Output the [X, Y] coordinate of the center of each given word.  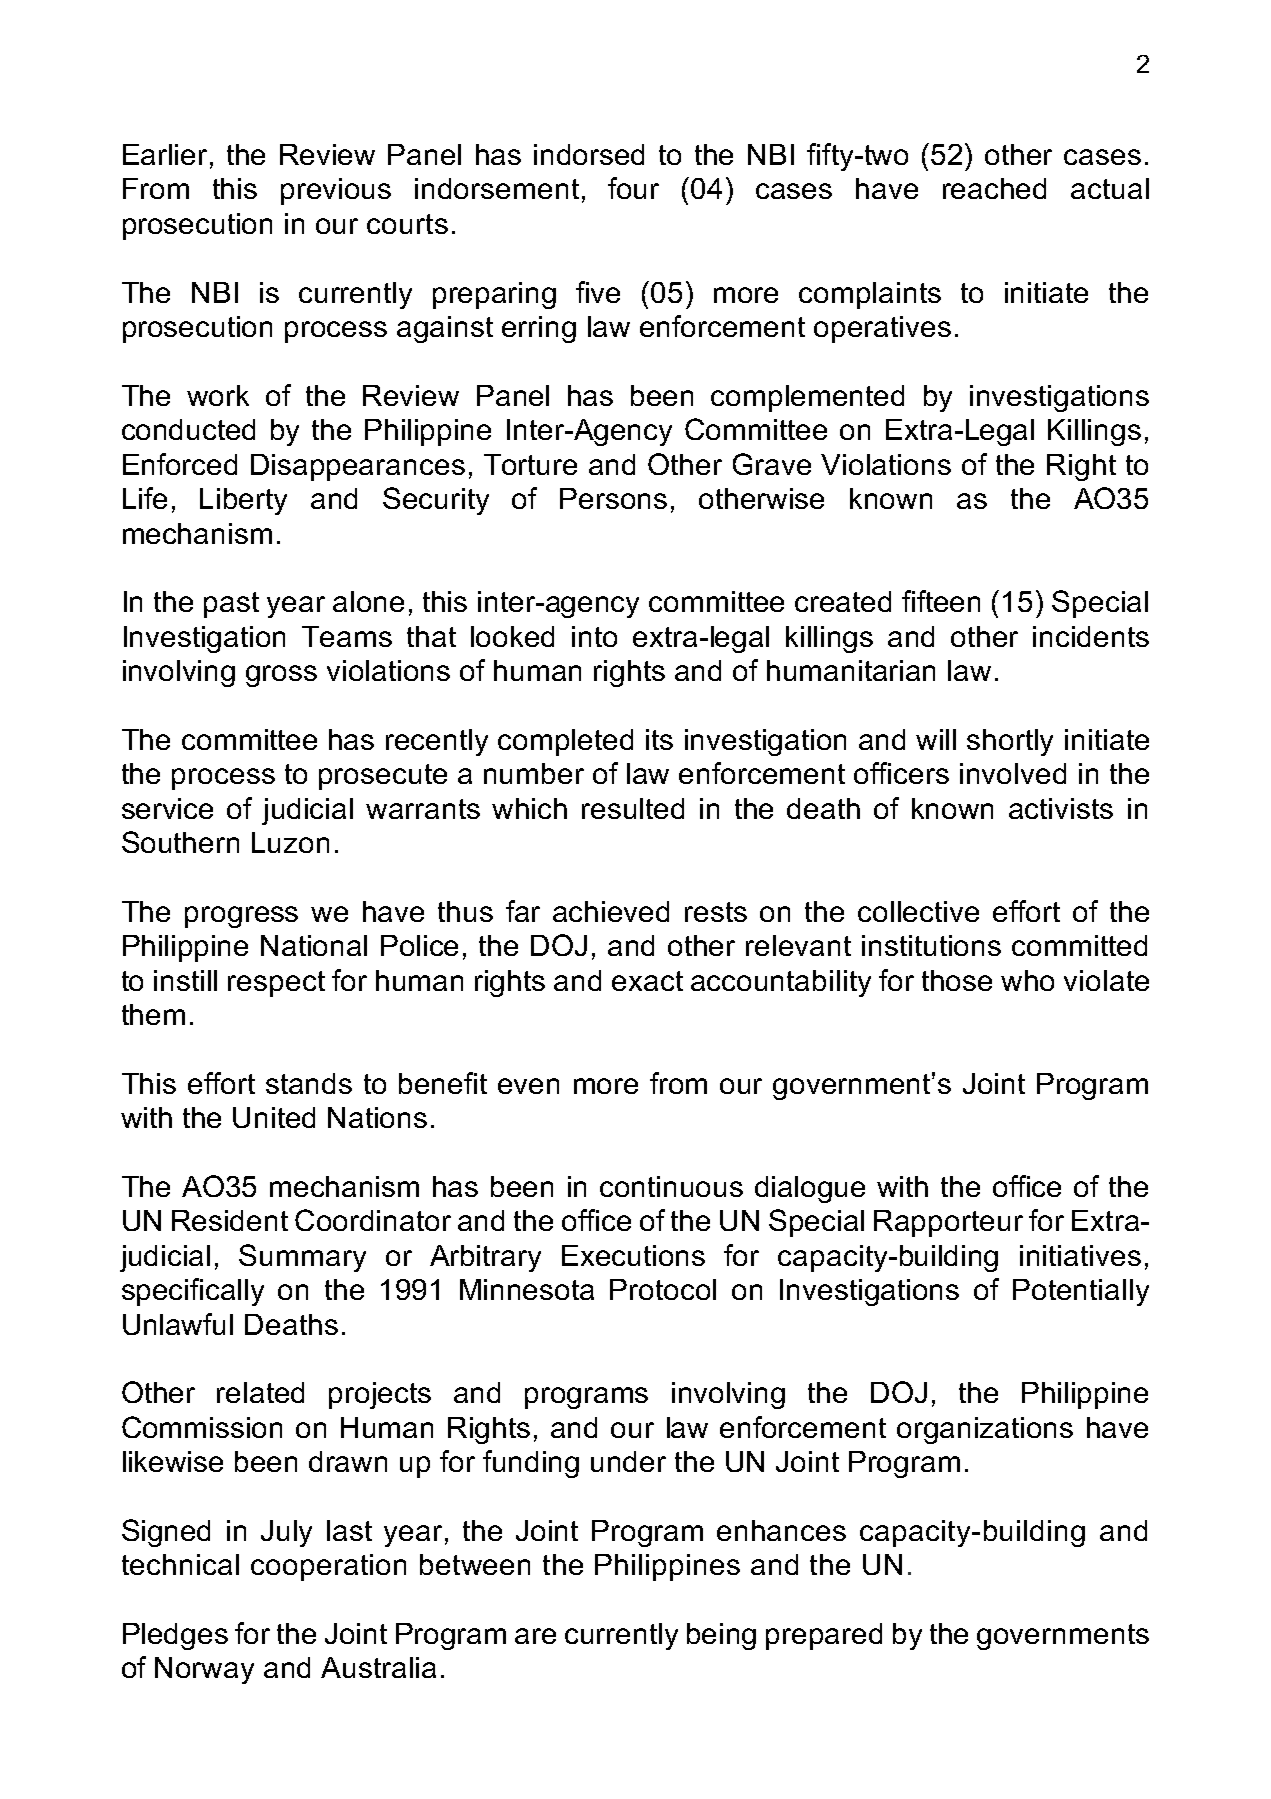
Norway [204, 1670]
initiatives [1080, 1255]
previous [336, 191]
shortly [1010, 742]
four [633, 188]
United [274, 1117]
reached [994, 188]
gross [281, 676]
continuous [671, 1186]
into [594, 636]
